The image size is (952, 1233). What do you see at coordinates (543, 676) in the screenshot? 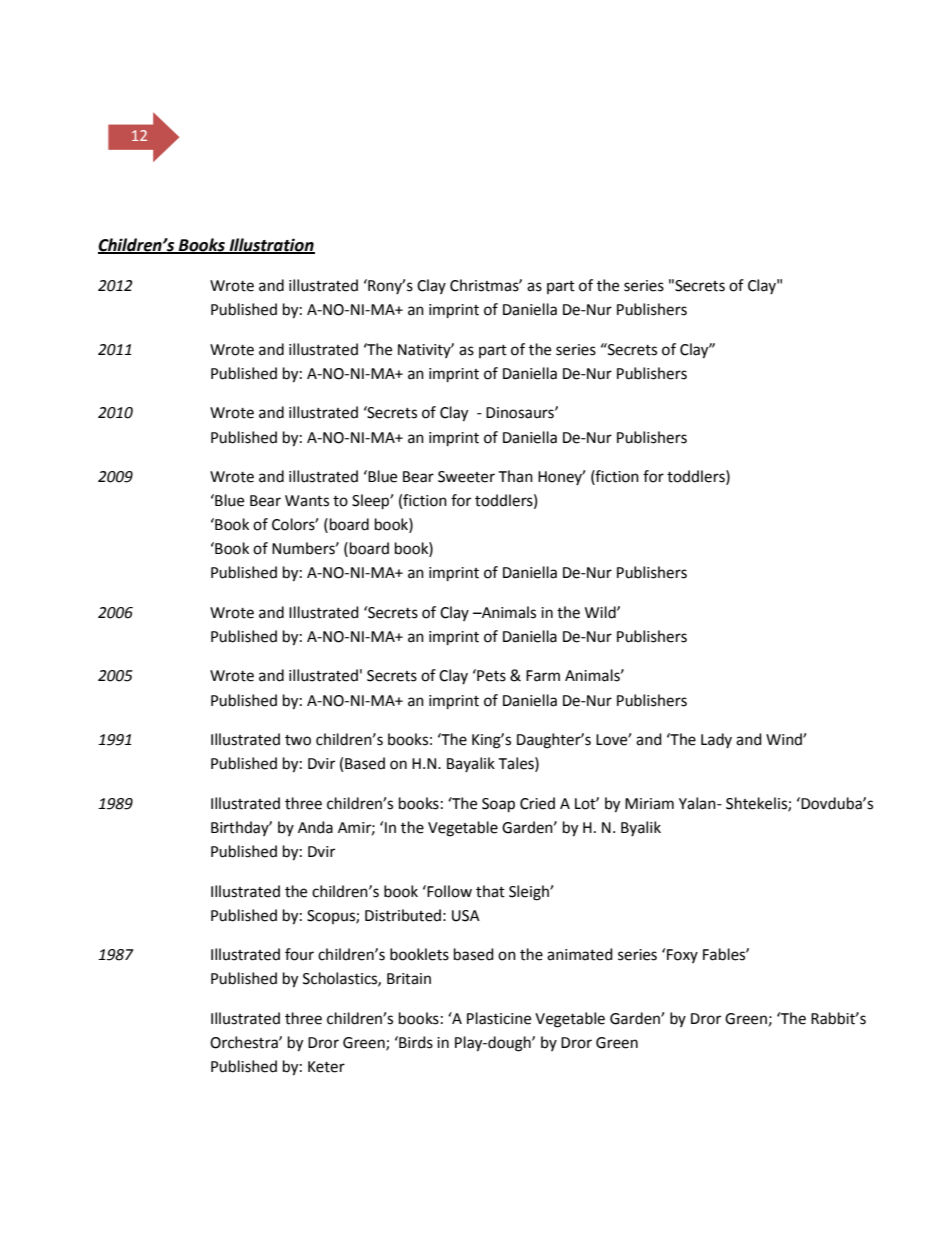
I see `Farm` at bounding box center [543, 676].
